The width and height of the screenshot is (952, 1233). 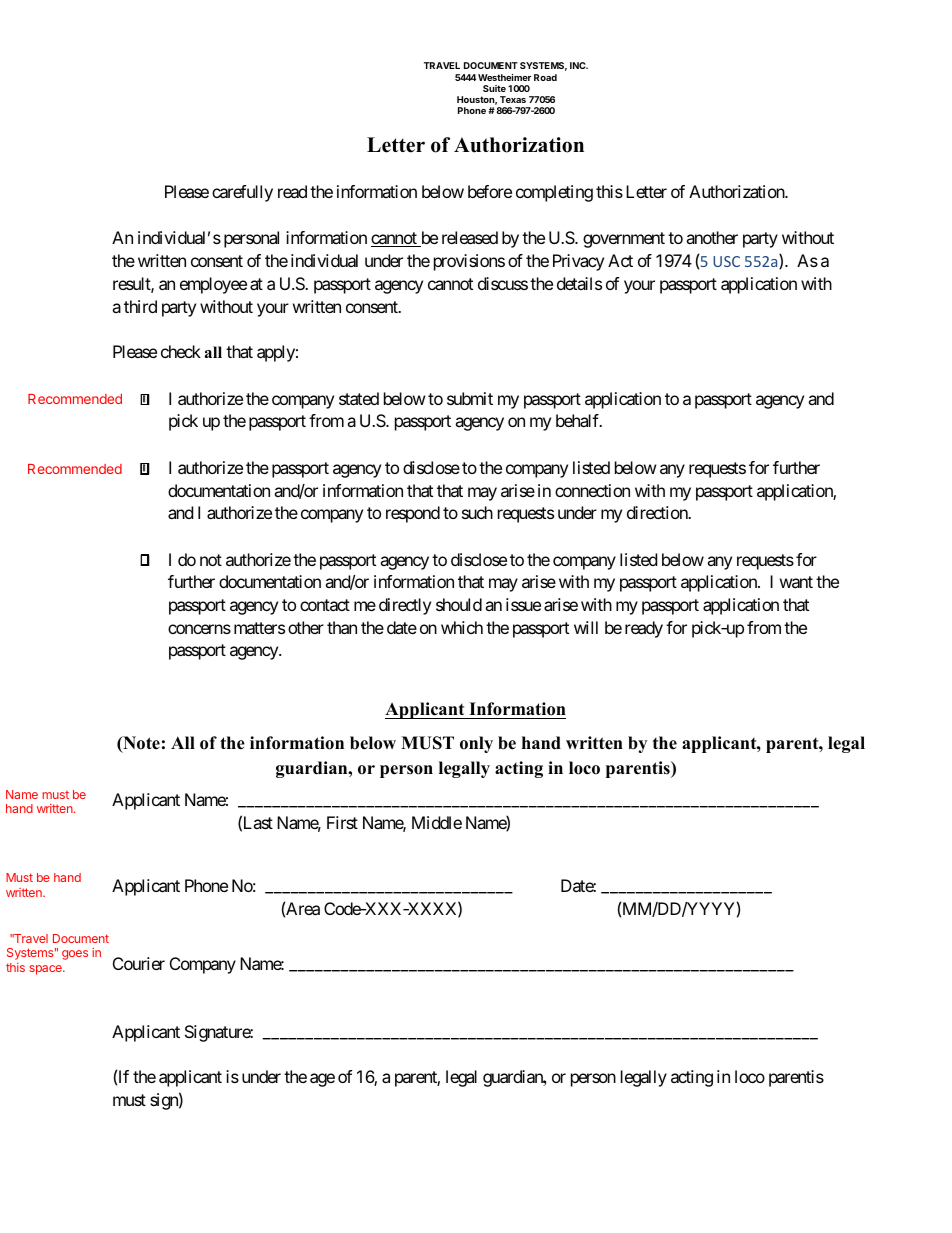 I want to click on respond, so click(x=413, y=514).
